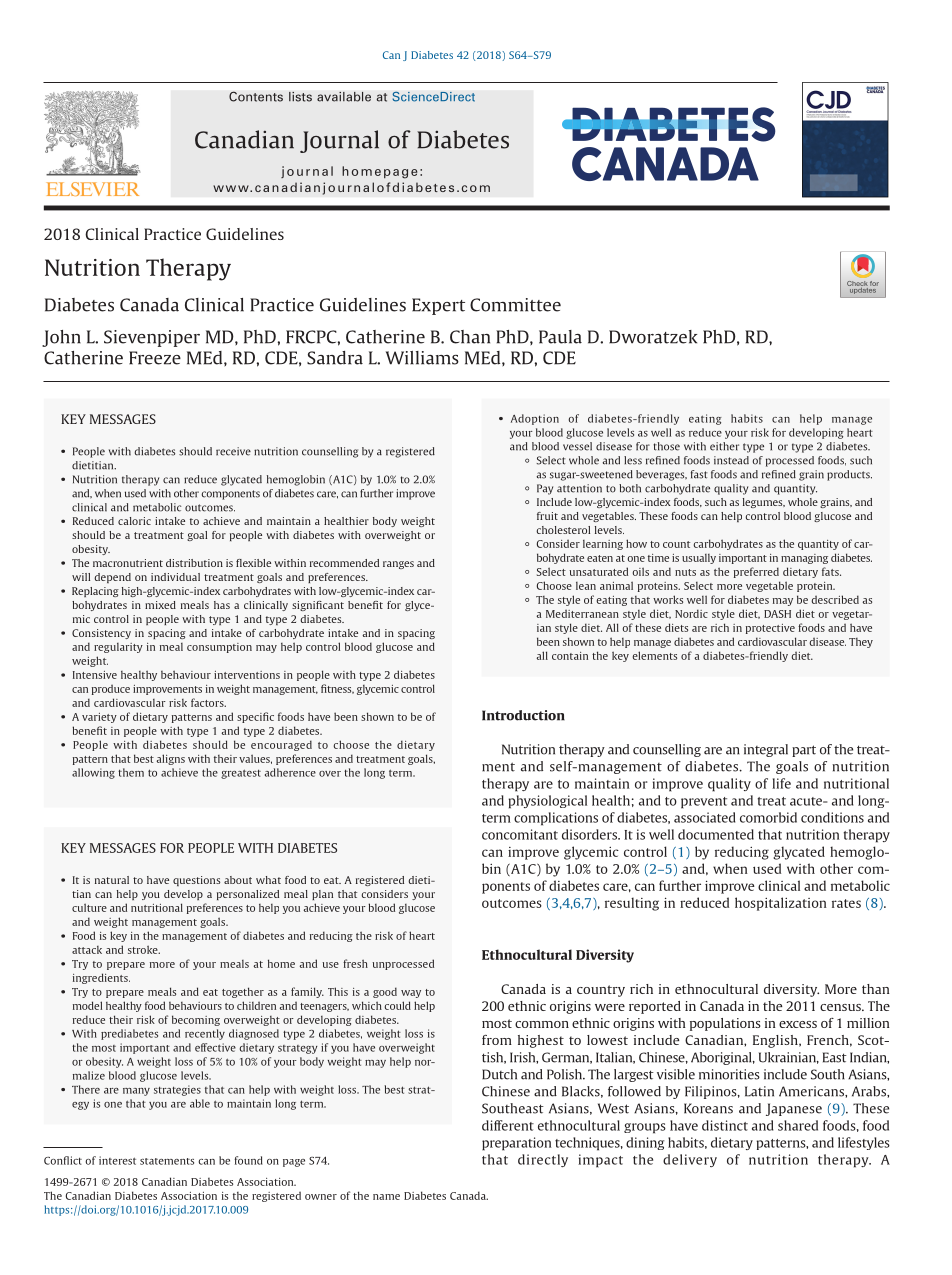 This image has height=1275, width=952. I want to click on ranges, so click(398, 565).
